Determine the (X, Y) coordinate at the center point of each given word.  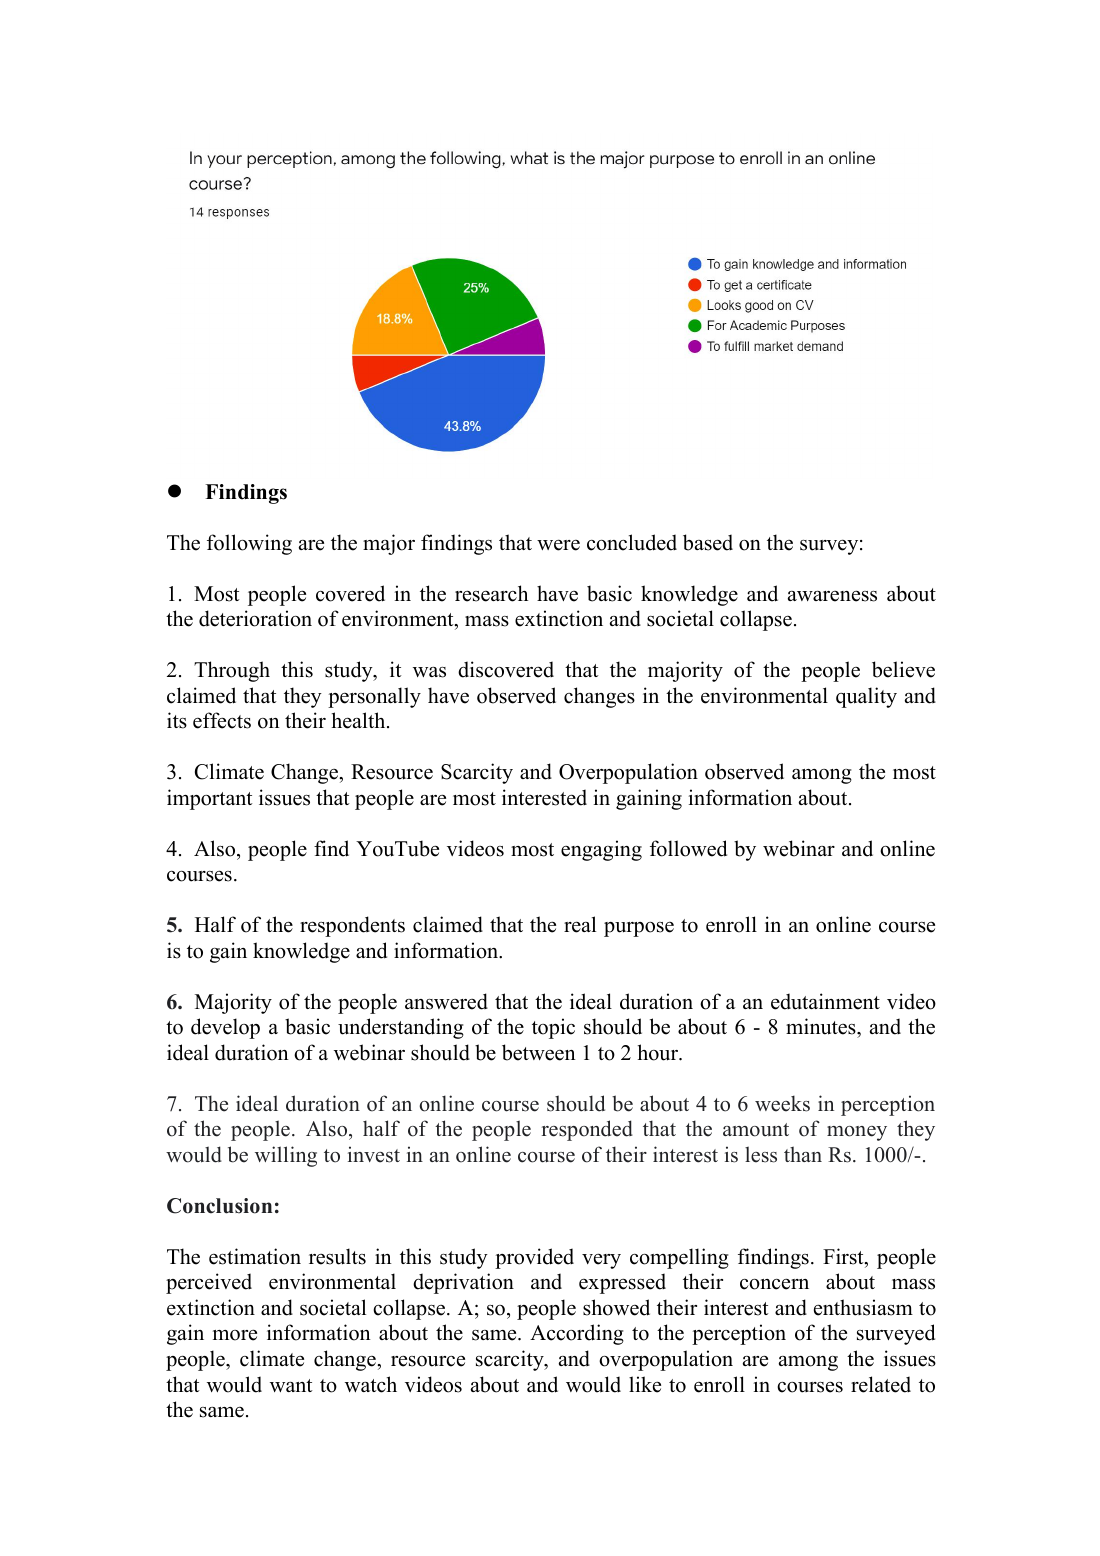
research (491, 593)
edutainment (825, 1001)
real (580, 924)
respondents (352, 926)
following (249, 544)
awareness (832, 596)
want (291, 1385)
